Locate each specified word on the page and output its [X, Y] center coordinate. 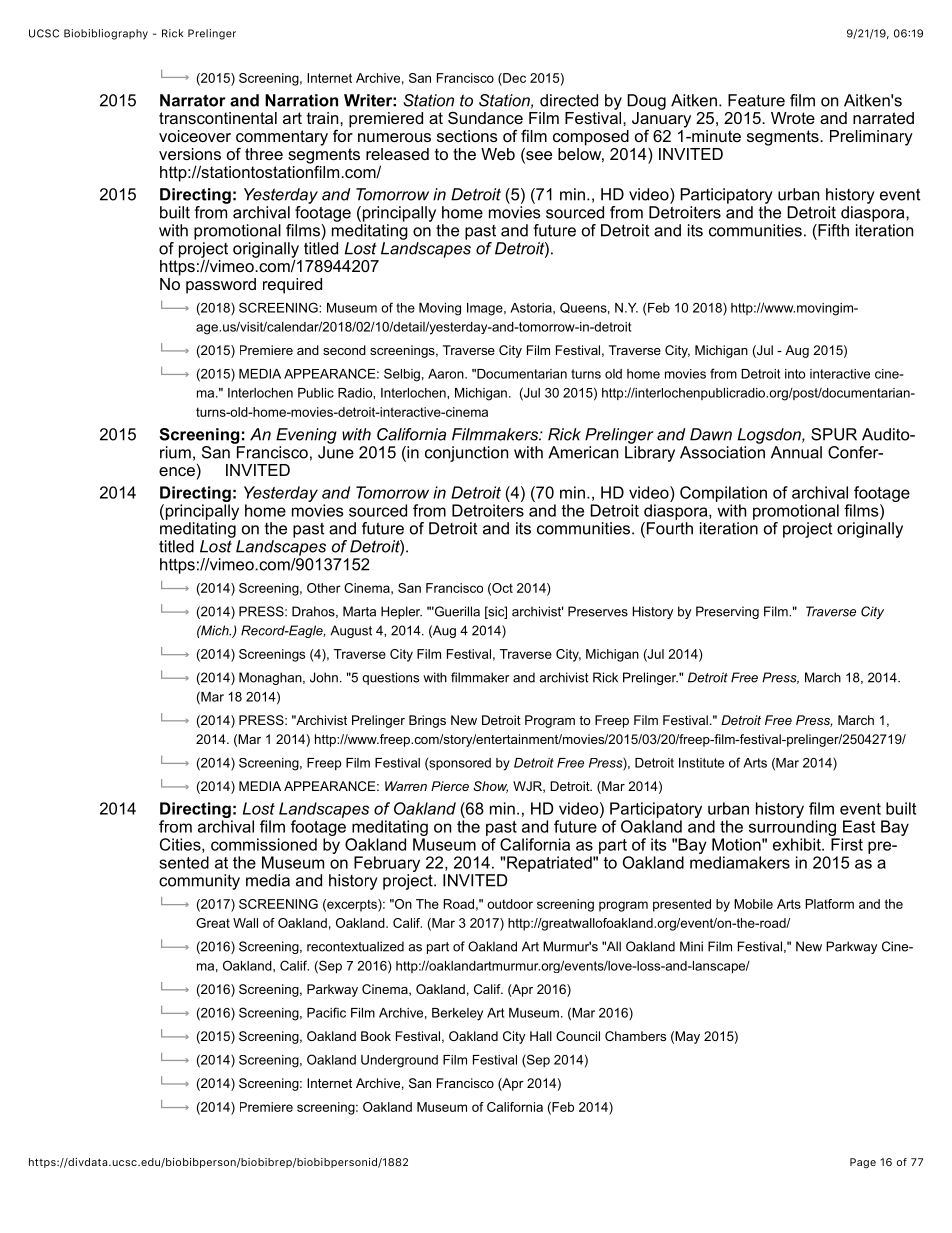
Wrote [793, 118]
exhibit [798, 844]
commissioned [264, 844]
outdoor [510, 904]
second [344, 350]
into [795, 374]
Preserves [598, 611]
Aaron [447, 374]
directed [569, 100]
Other [324, 588]
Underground [399, 1061]
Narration [301, 100]
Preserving [727, 612]
